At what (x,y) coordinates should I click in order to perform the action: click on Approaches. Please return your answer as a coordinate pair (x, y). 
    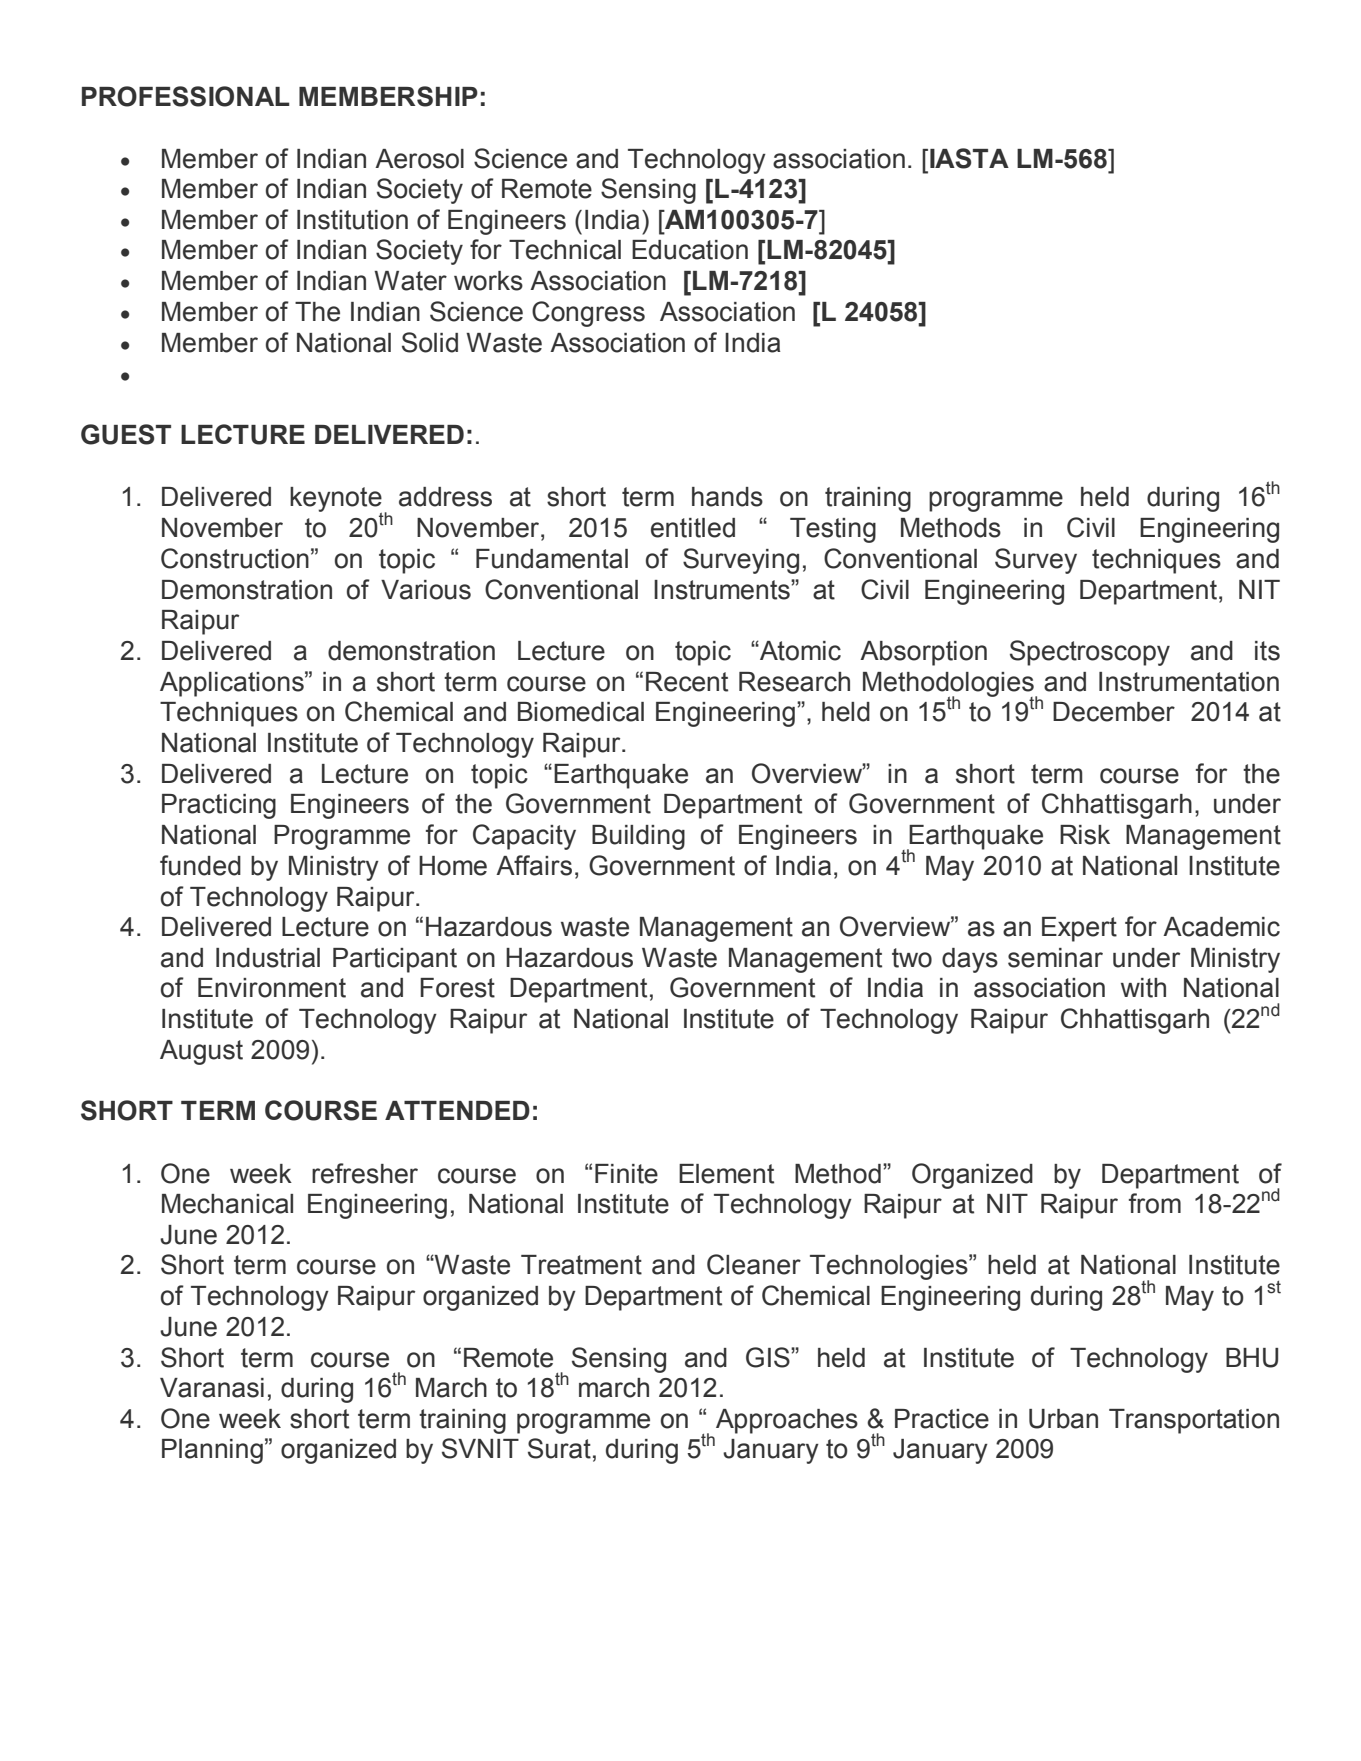
    Looking at the image, I should click on (787, 1421).
